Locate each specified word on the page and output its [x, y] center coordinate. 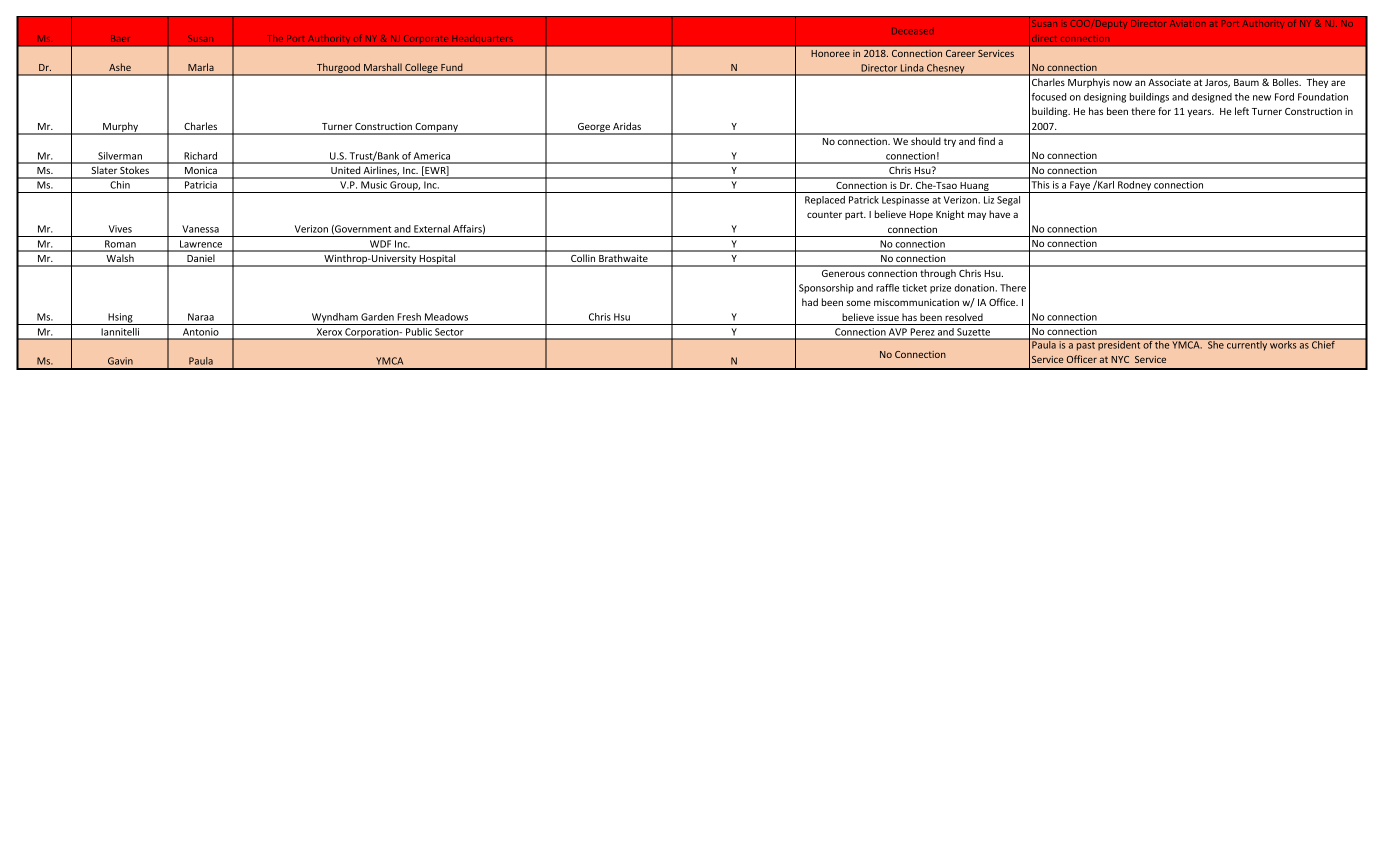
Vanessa [200, 229]
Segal [1008, 201]
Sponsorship [826, 289]
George [594, 129]
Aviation [1188, 23]
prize [940, 289]
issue [888, 317]
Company [436, 129]
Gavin [120, 361]
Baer [120, 38]
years [1200, 113]
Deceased [913, 31]
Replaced [825, 201]
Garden [377, 317]
